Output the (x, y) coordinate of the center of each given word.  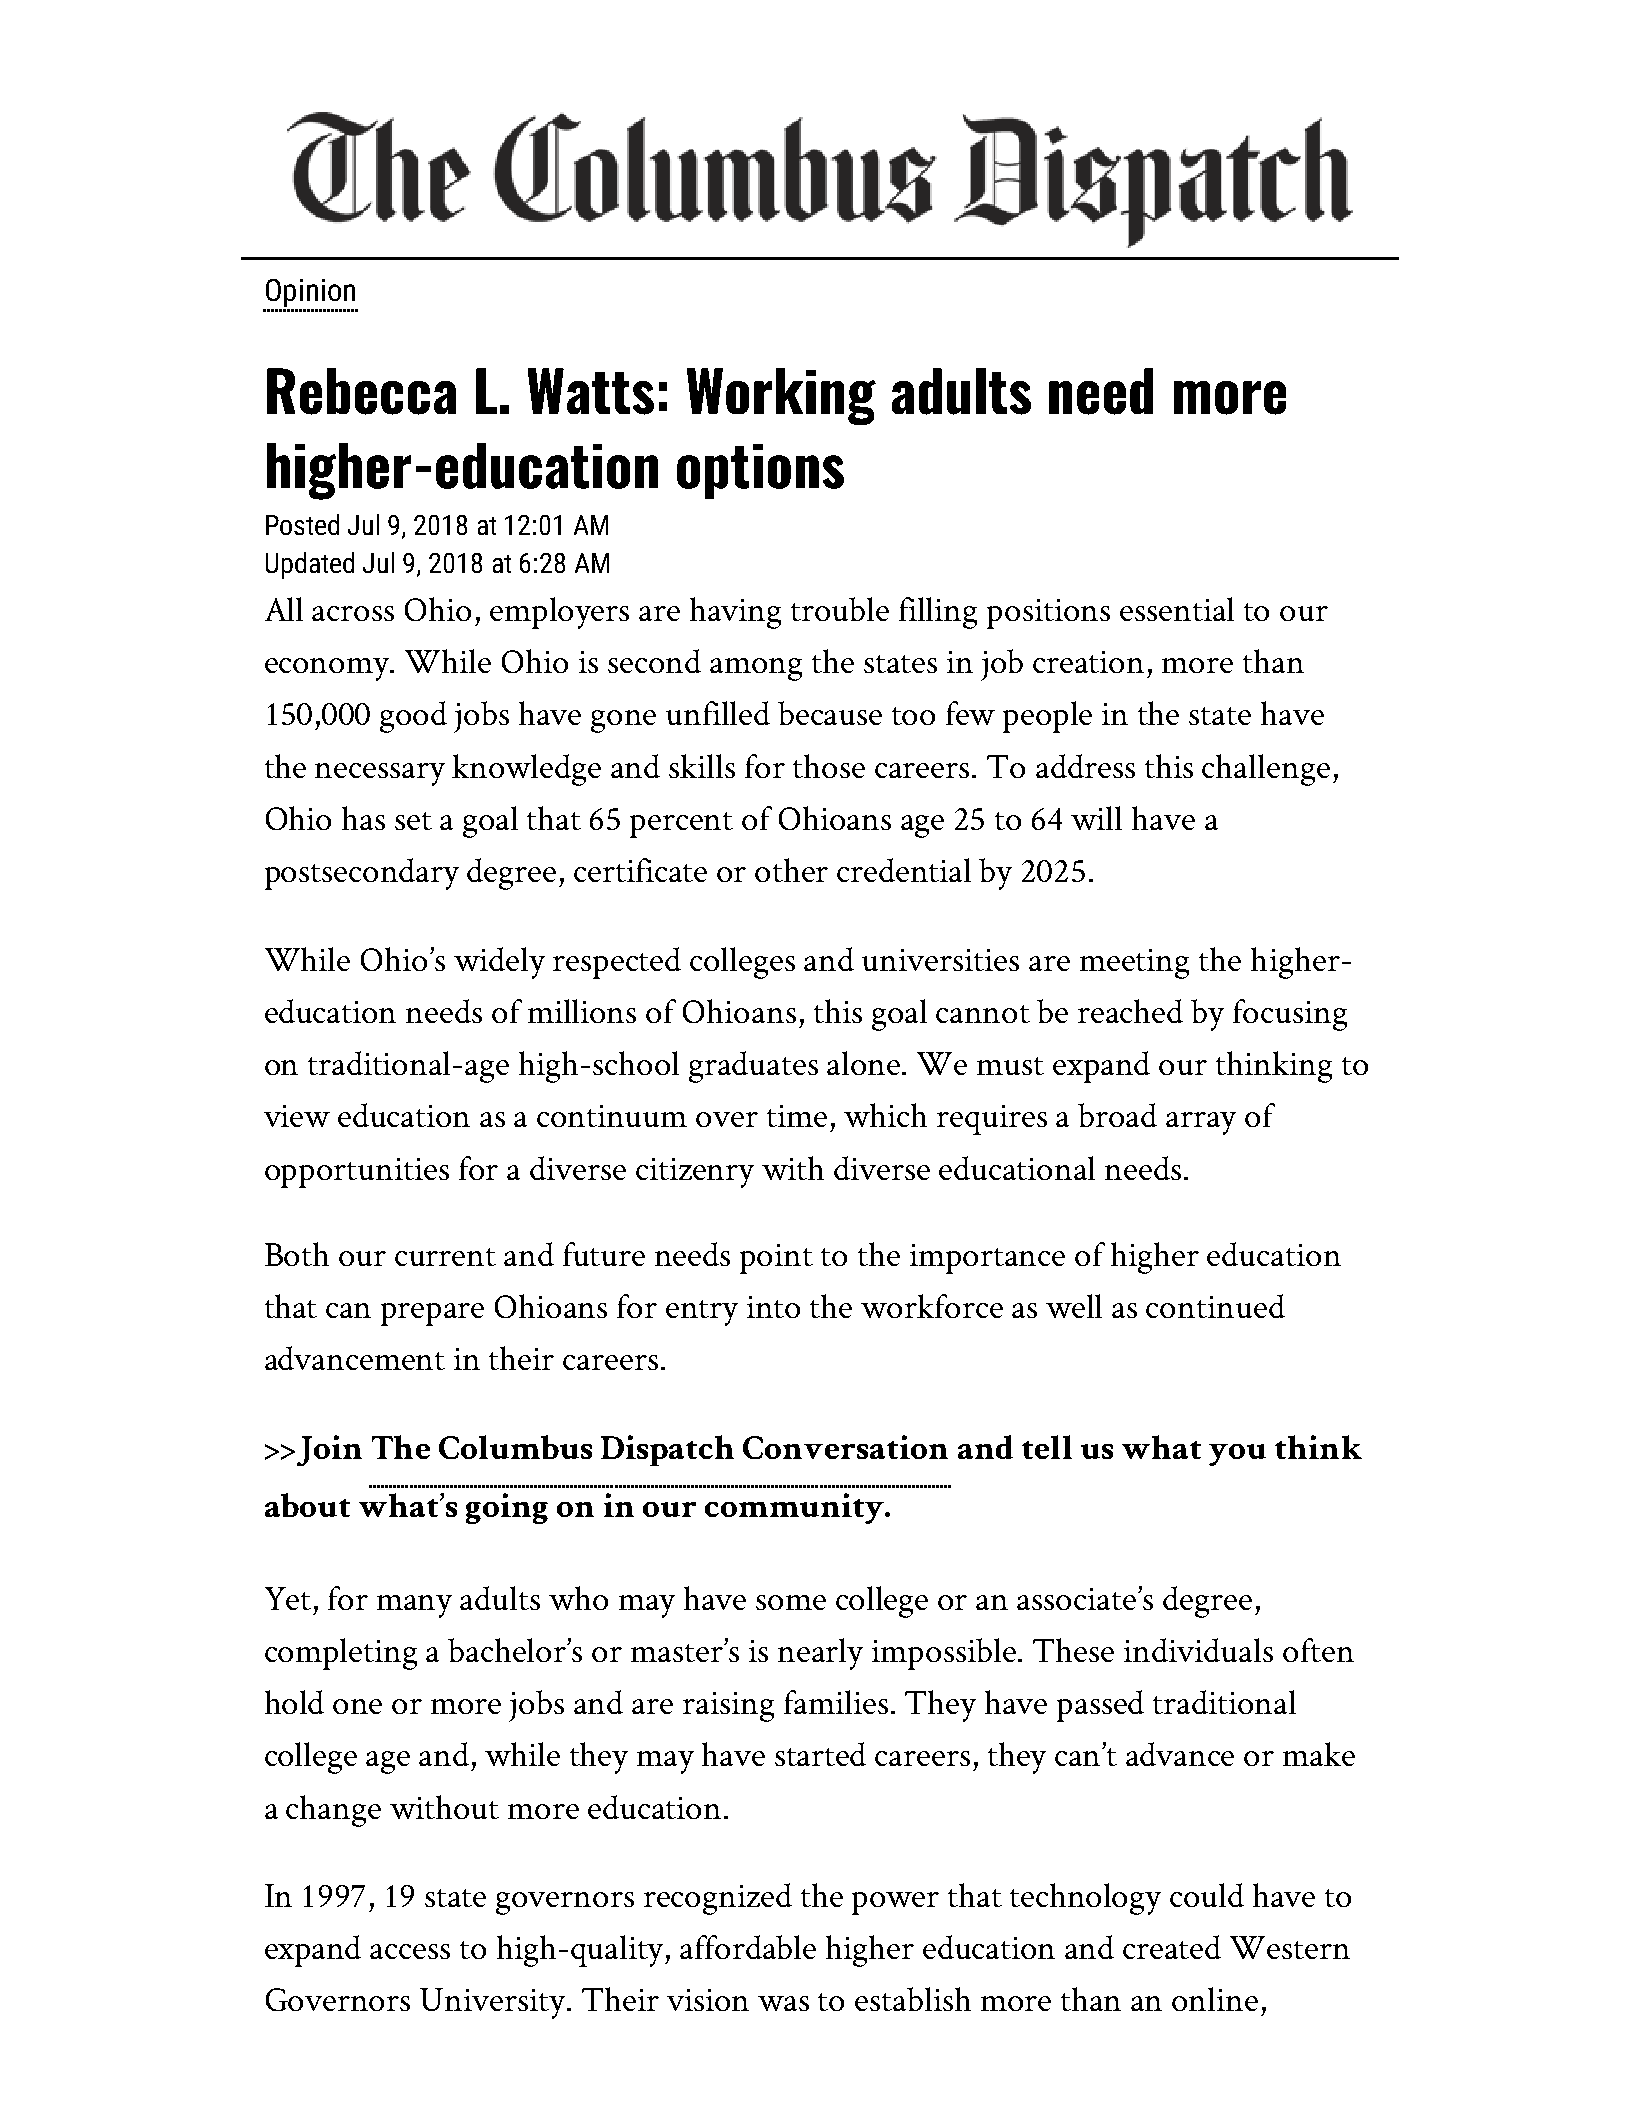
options (760, 471)
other (791, 870)
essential (1177, 609)
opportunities (357, 1173)
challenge (1266, 770)
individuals (1198, 1650)
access (410, 1951)
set (413, 821)
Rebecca (361, 391)
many (414, 1606)
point (776, 1259)
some (791, 1602)
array (1201, 1123)
